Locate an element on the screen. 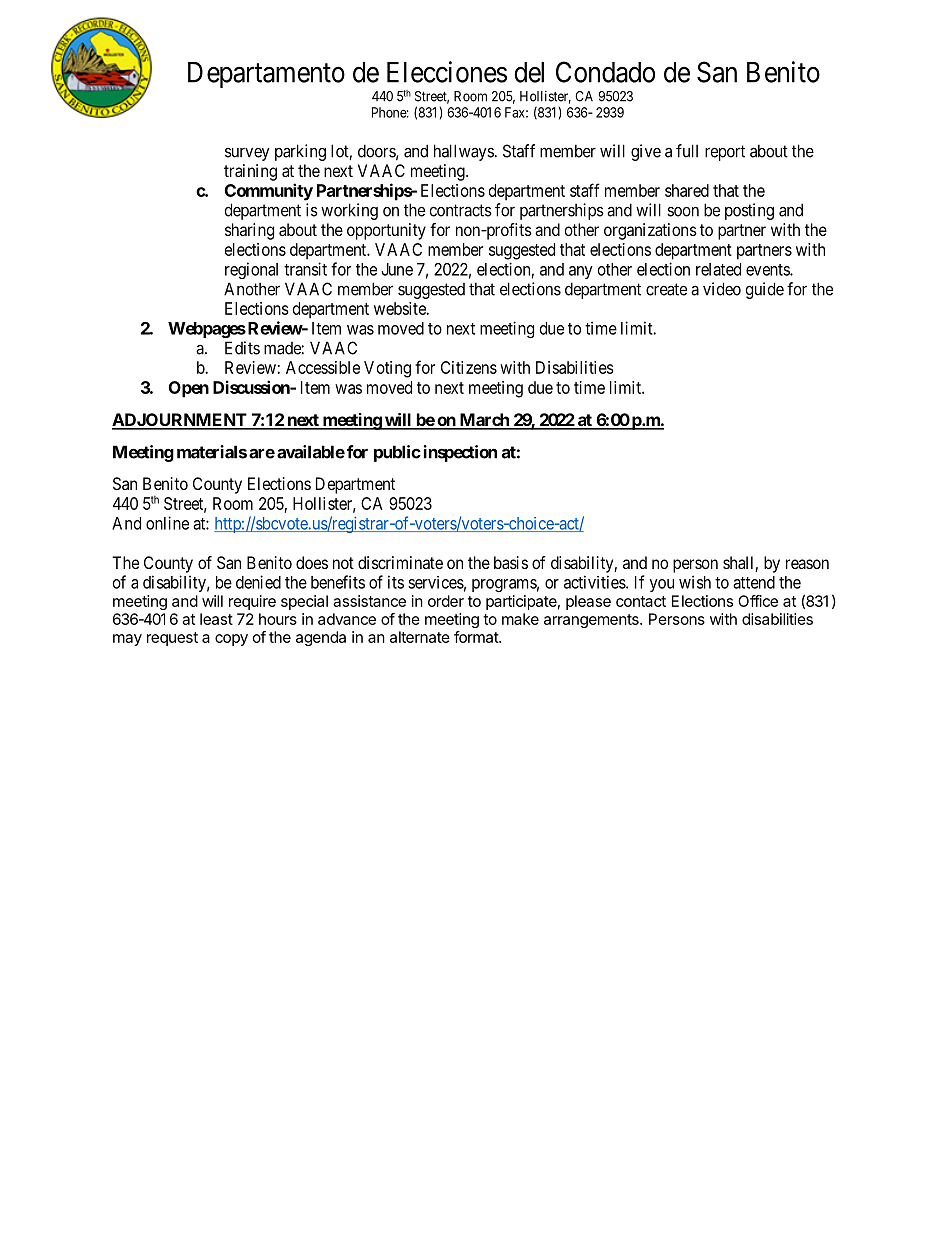  Departamento is located at coordinates (266, 75).
